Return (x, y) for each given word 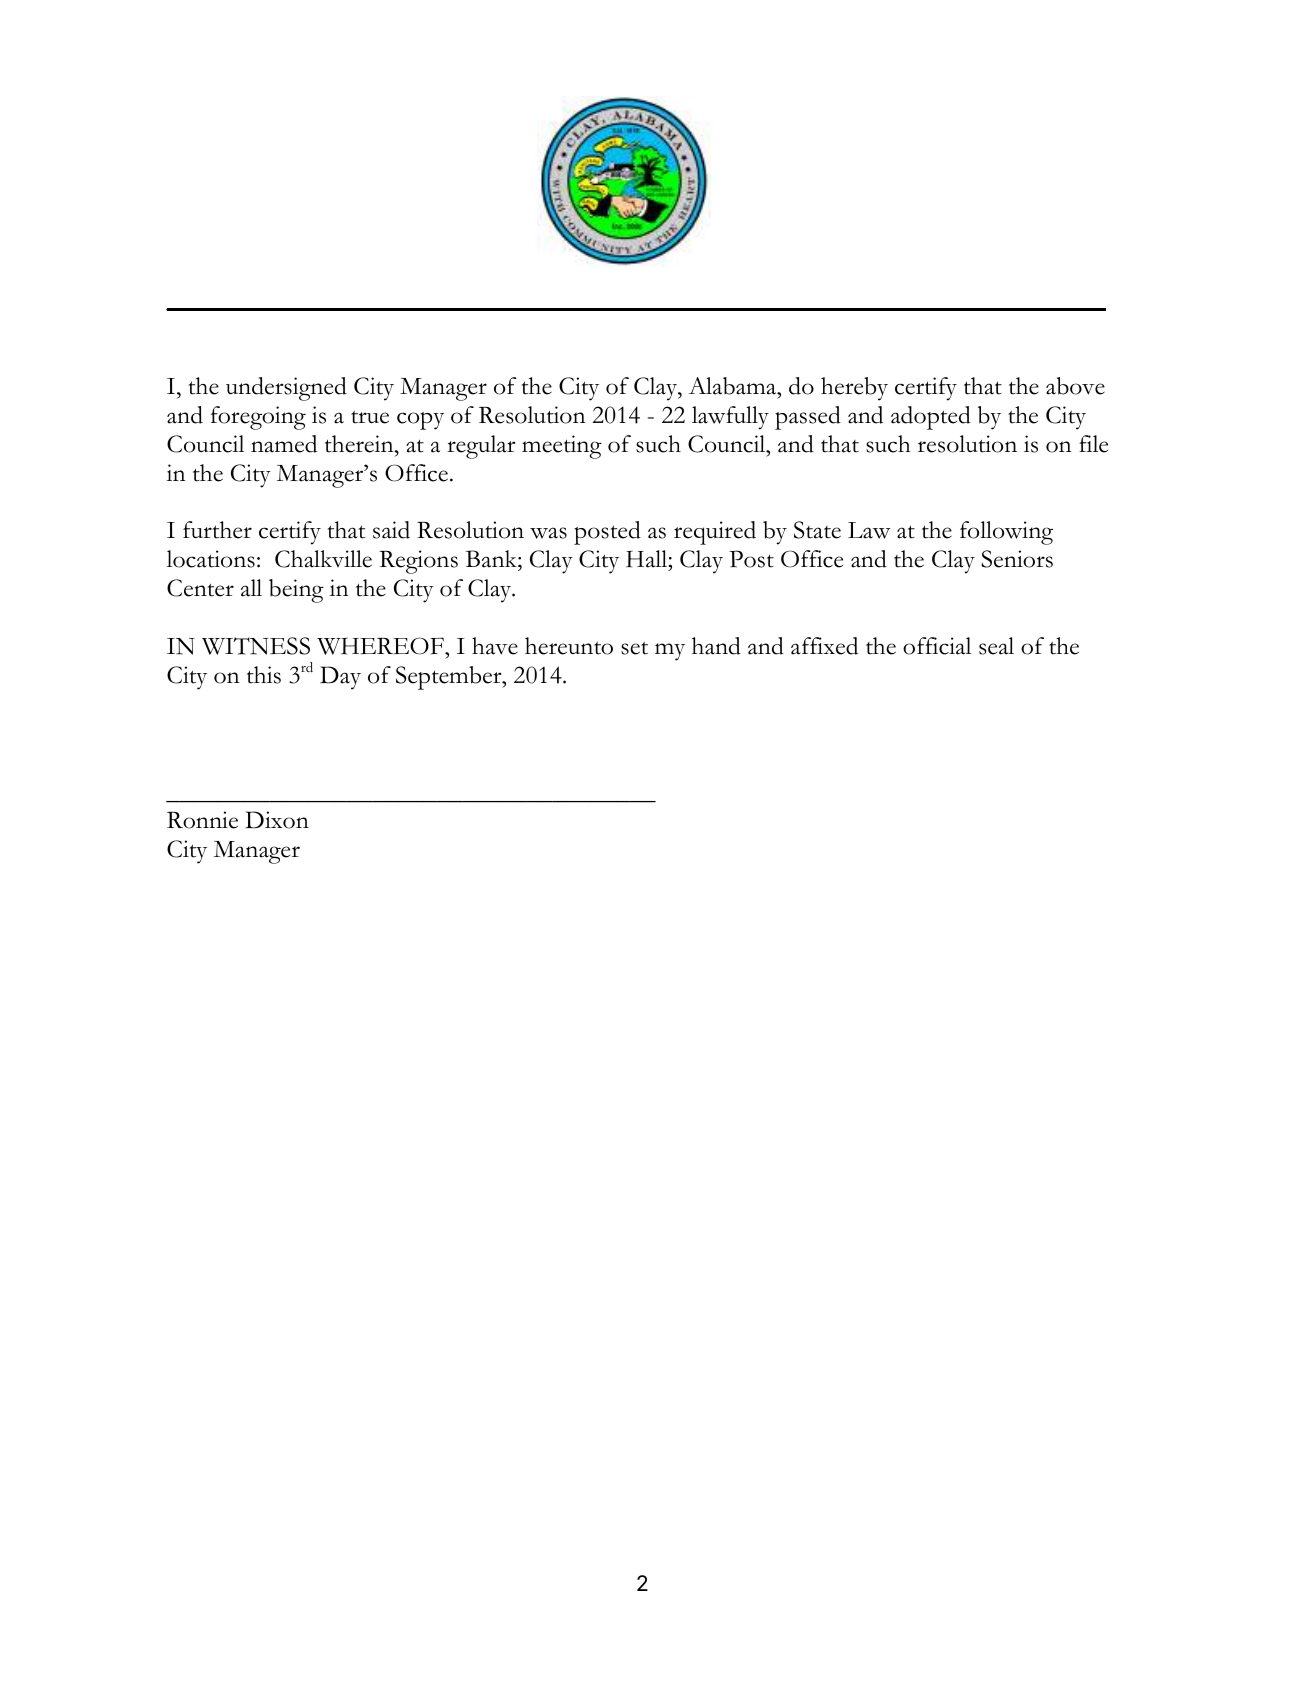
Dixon (277, 820)
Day (340, 678)
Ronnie (202, 820)
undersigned (286, 389)
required (715, 533)
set (634, 648)
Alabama (734, 386)
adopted (931, 418)
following (1006, 533)
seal (996, 646)
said (391, 530)
